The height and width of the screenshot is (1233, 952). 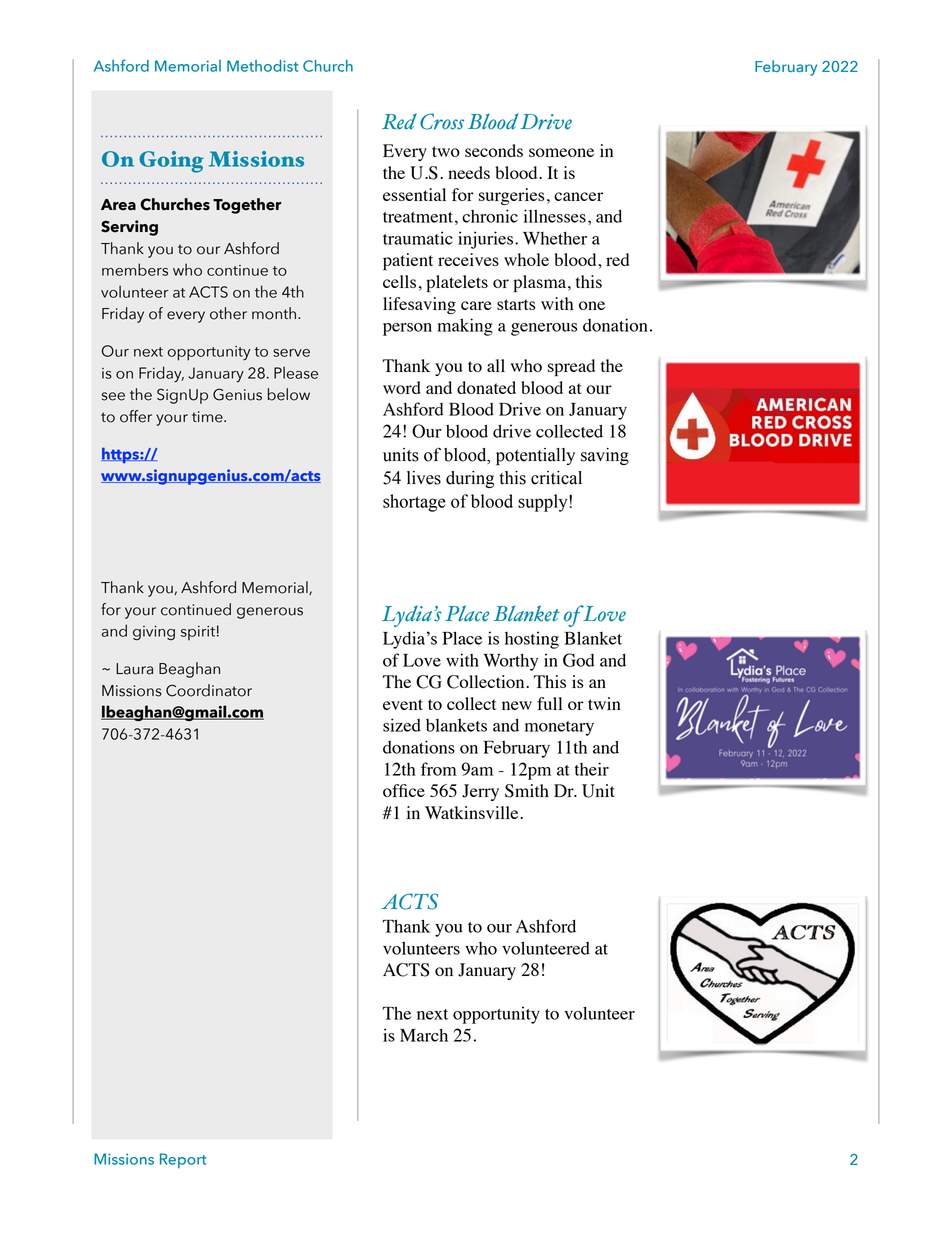 I want to click on Cross, so click(x=442, y=121).
